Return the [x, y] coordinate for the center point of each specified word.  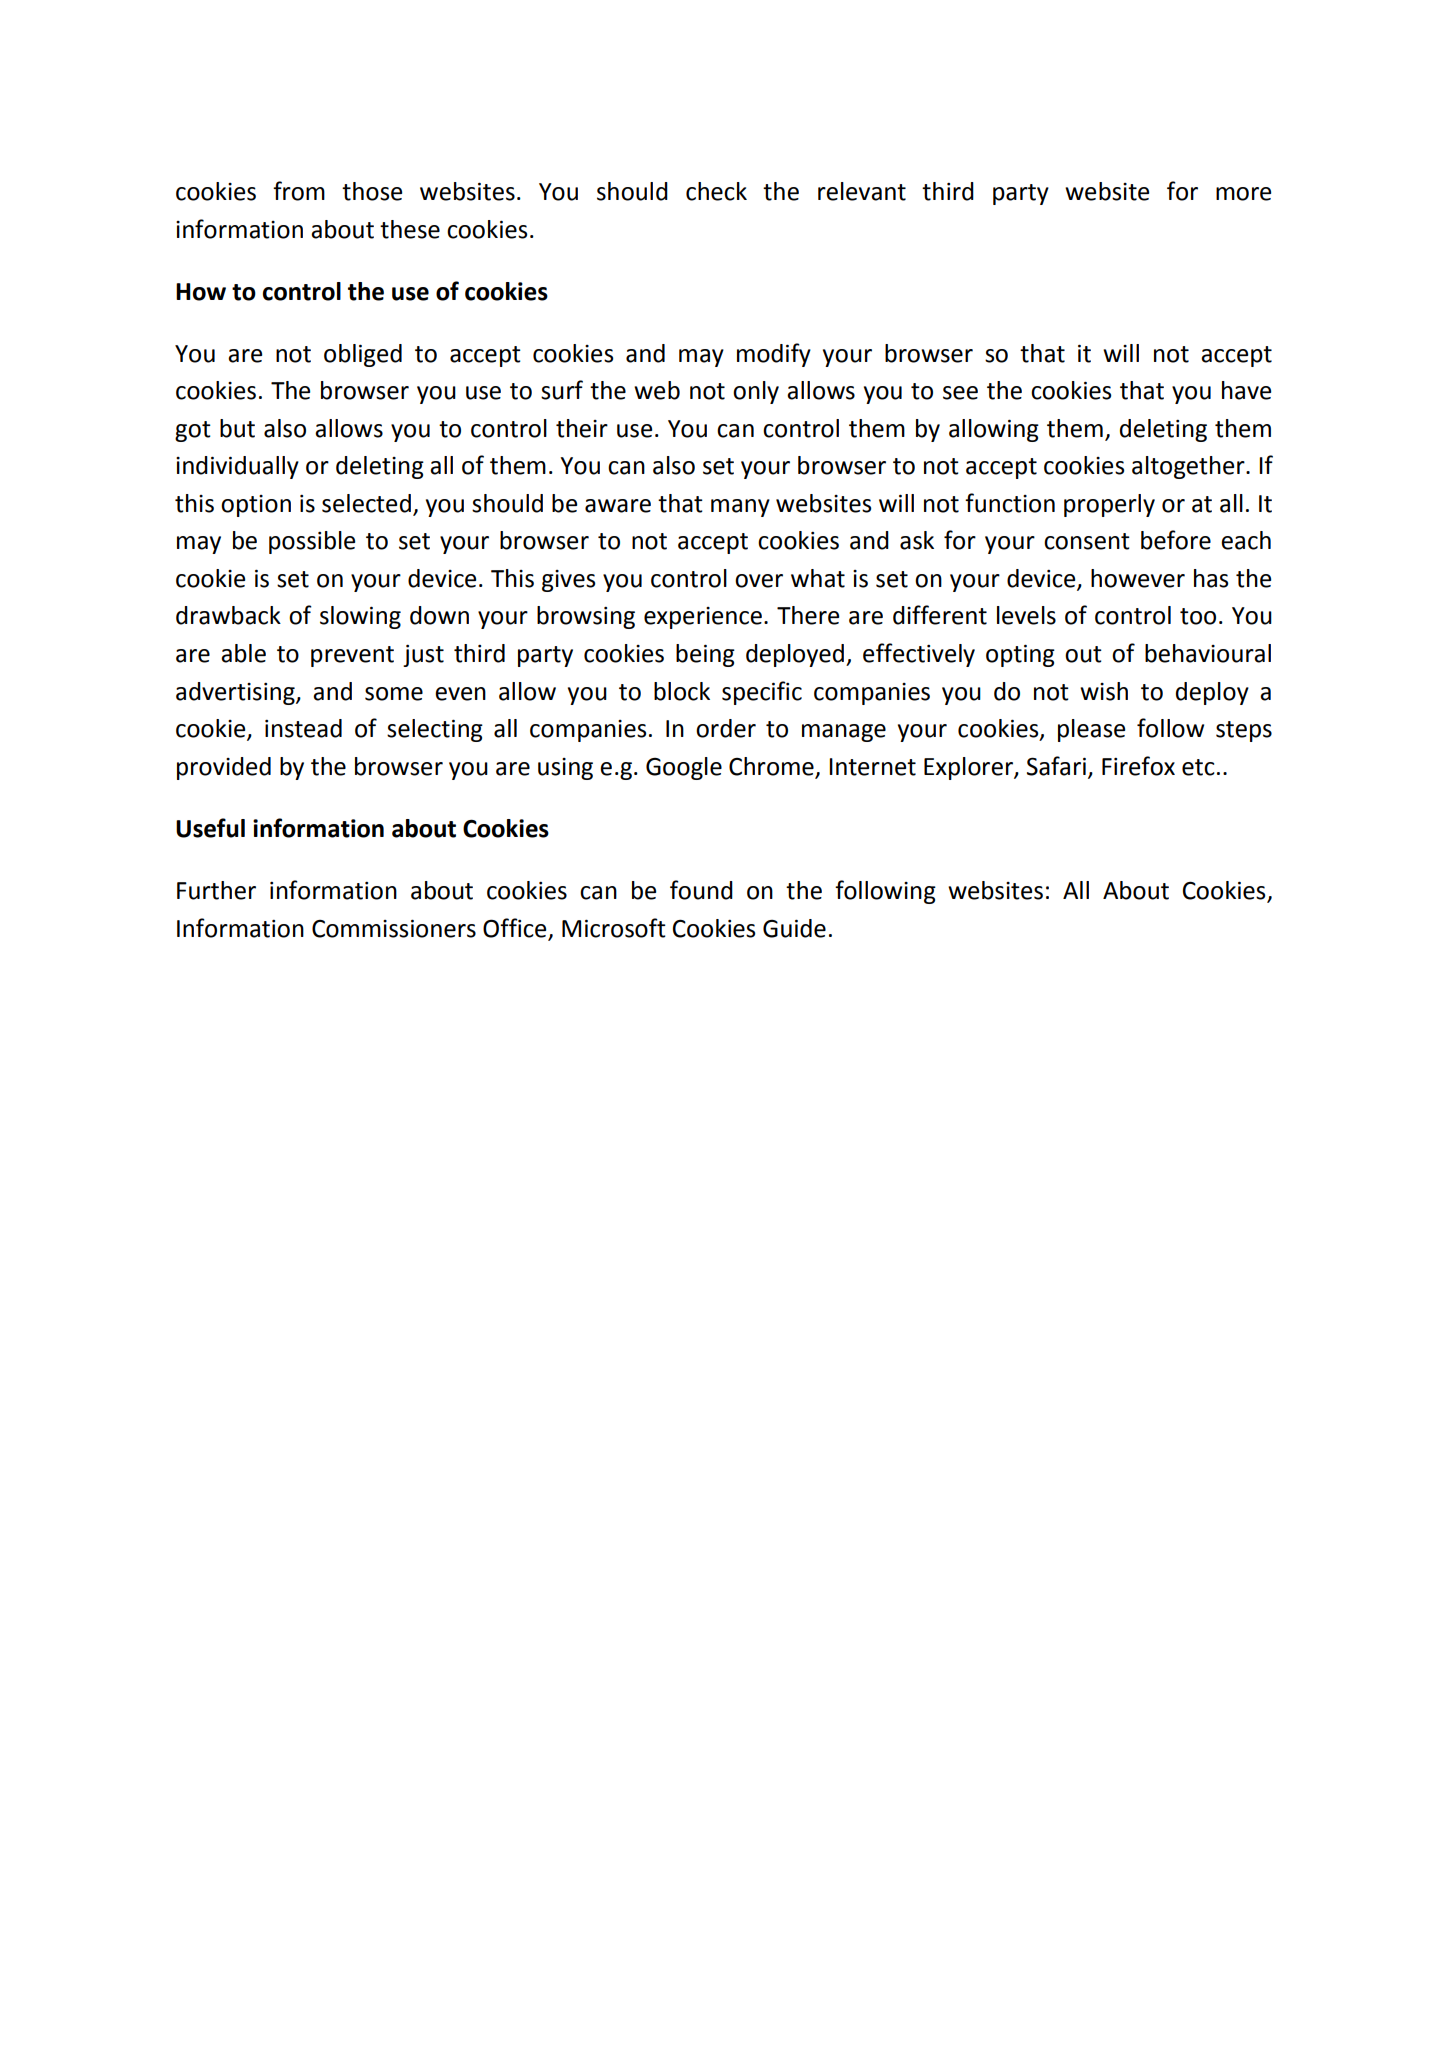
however [1138, 578]
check [716, 191]
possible [312, 542]
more [1243, 194]
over [759, 581]
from [299, 191]
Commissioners [394, 928]
